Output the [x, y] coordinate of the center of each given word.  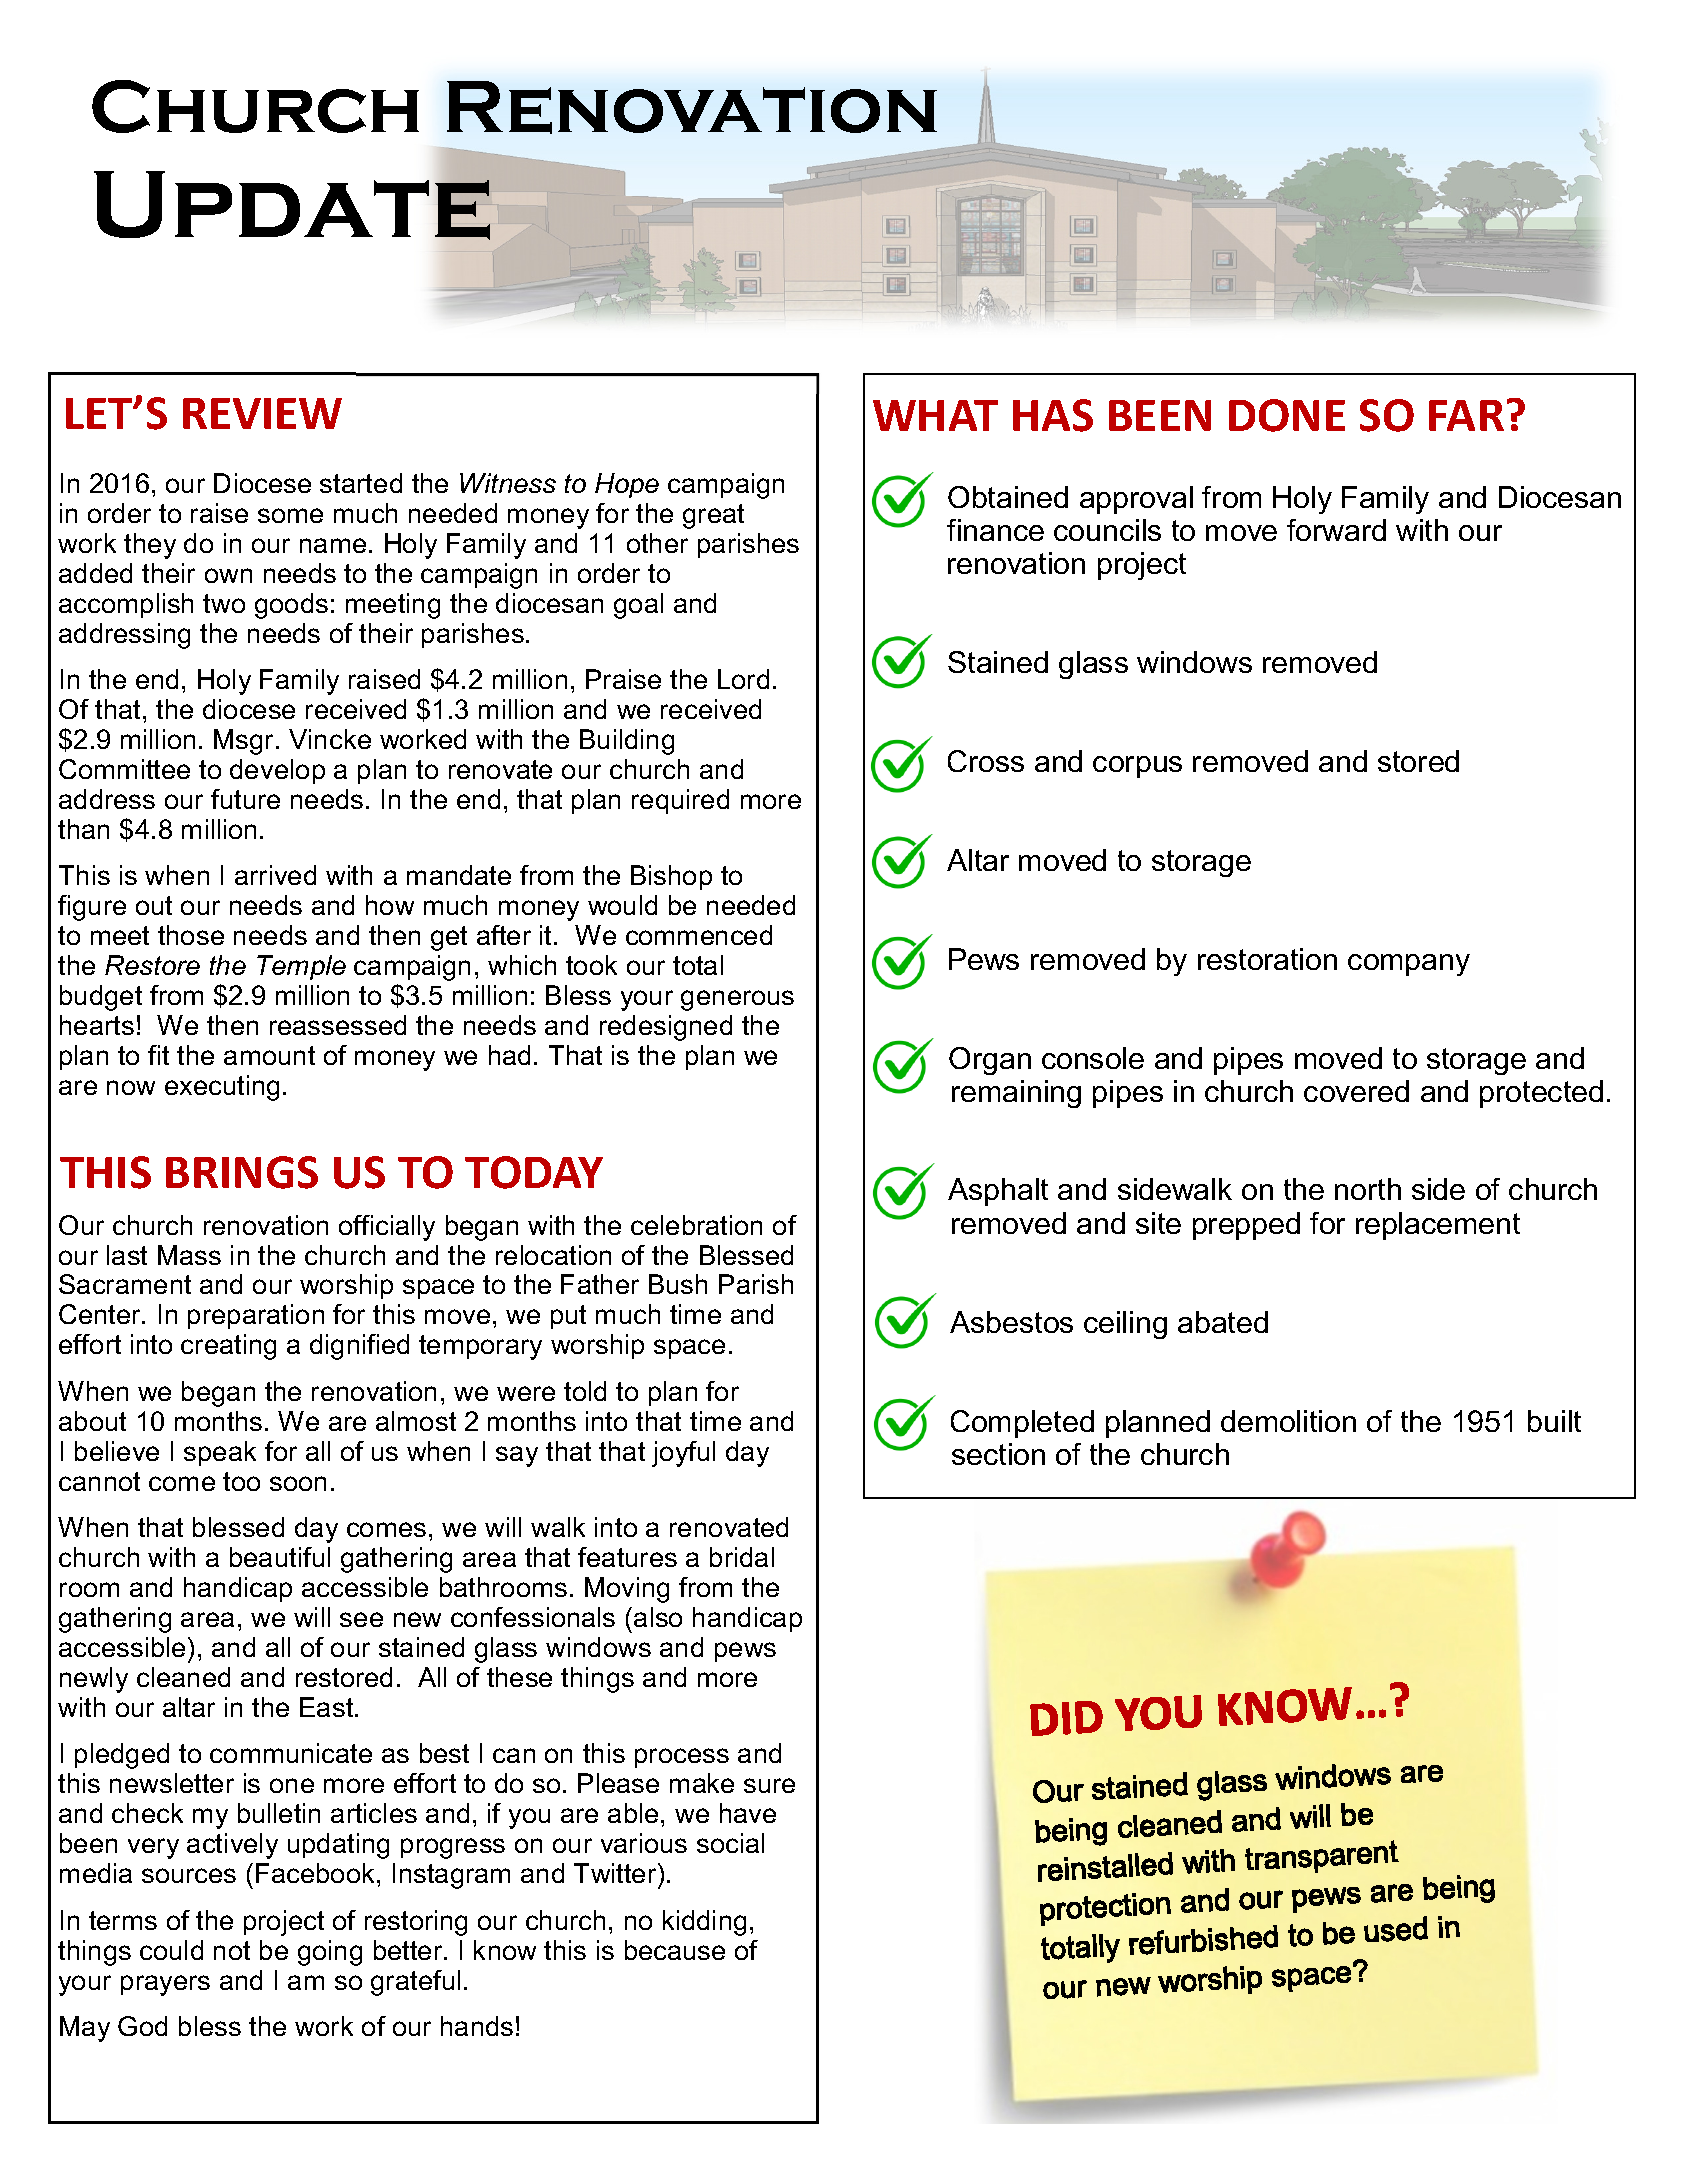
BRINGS [242, 1172]
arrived [275, 875]
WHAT [935, 415]
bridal [742, 1557]
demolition [1288, 1421]
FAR [1466, 415]
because [675, 1950]
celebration [696, 1225]
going [330, 1953]
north [1368, 1189]
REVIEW [262, 413]
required [680, 801]
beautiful [280, 1557]
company [1409, 965]
